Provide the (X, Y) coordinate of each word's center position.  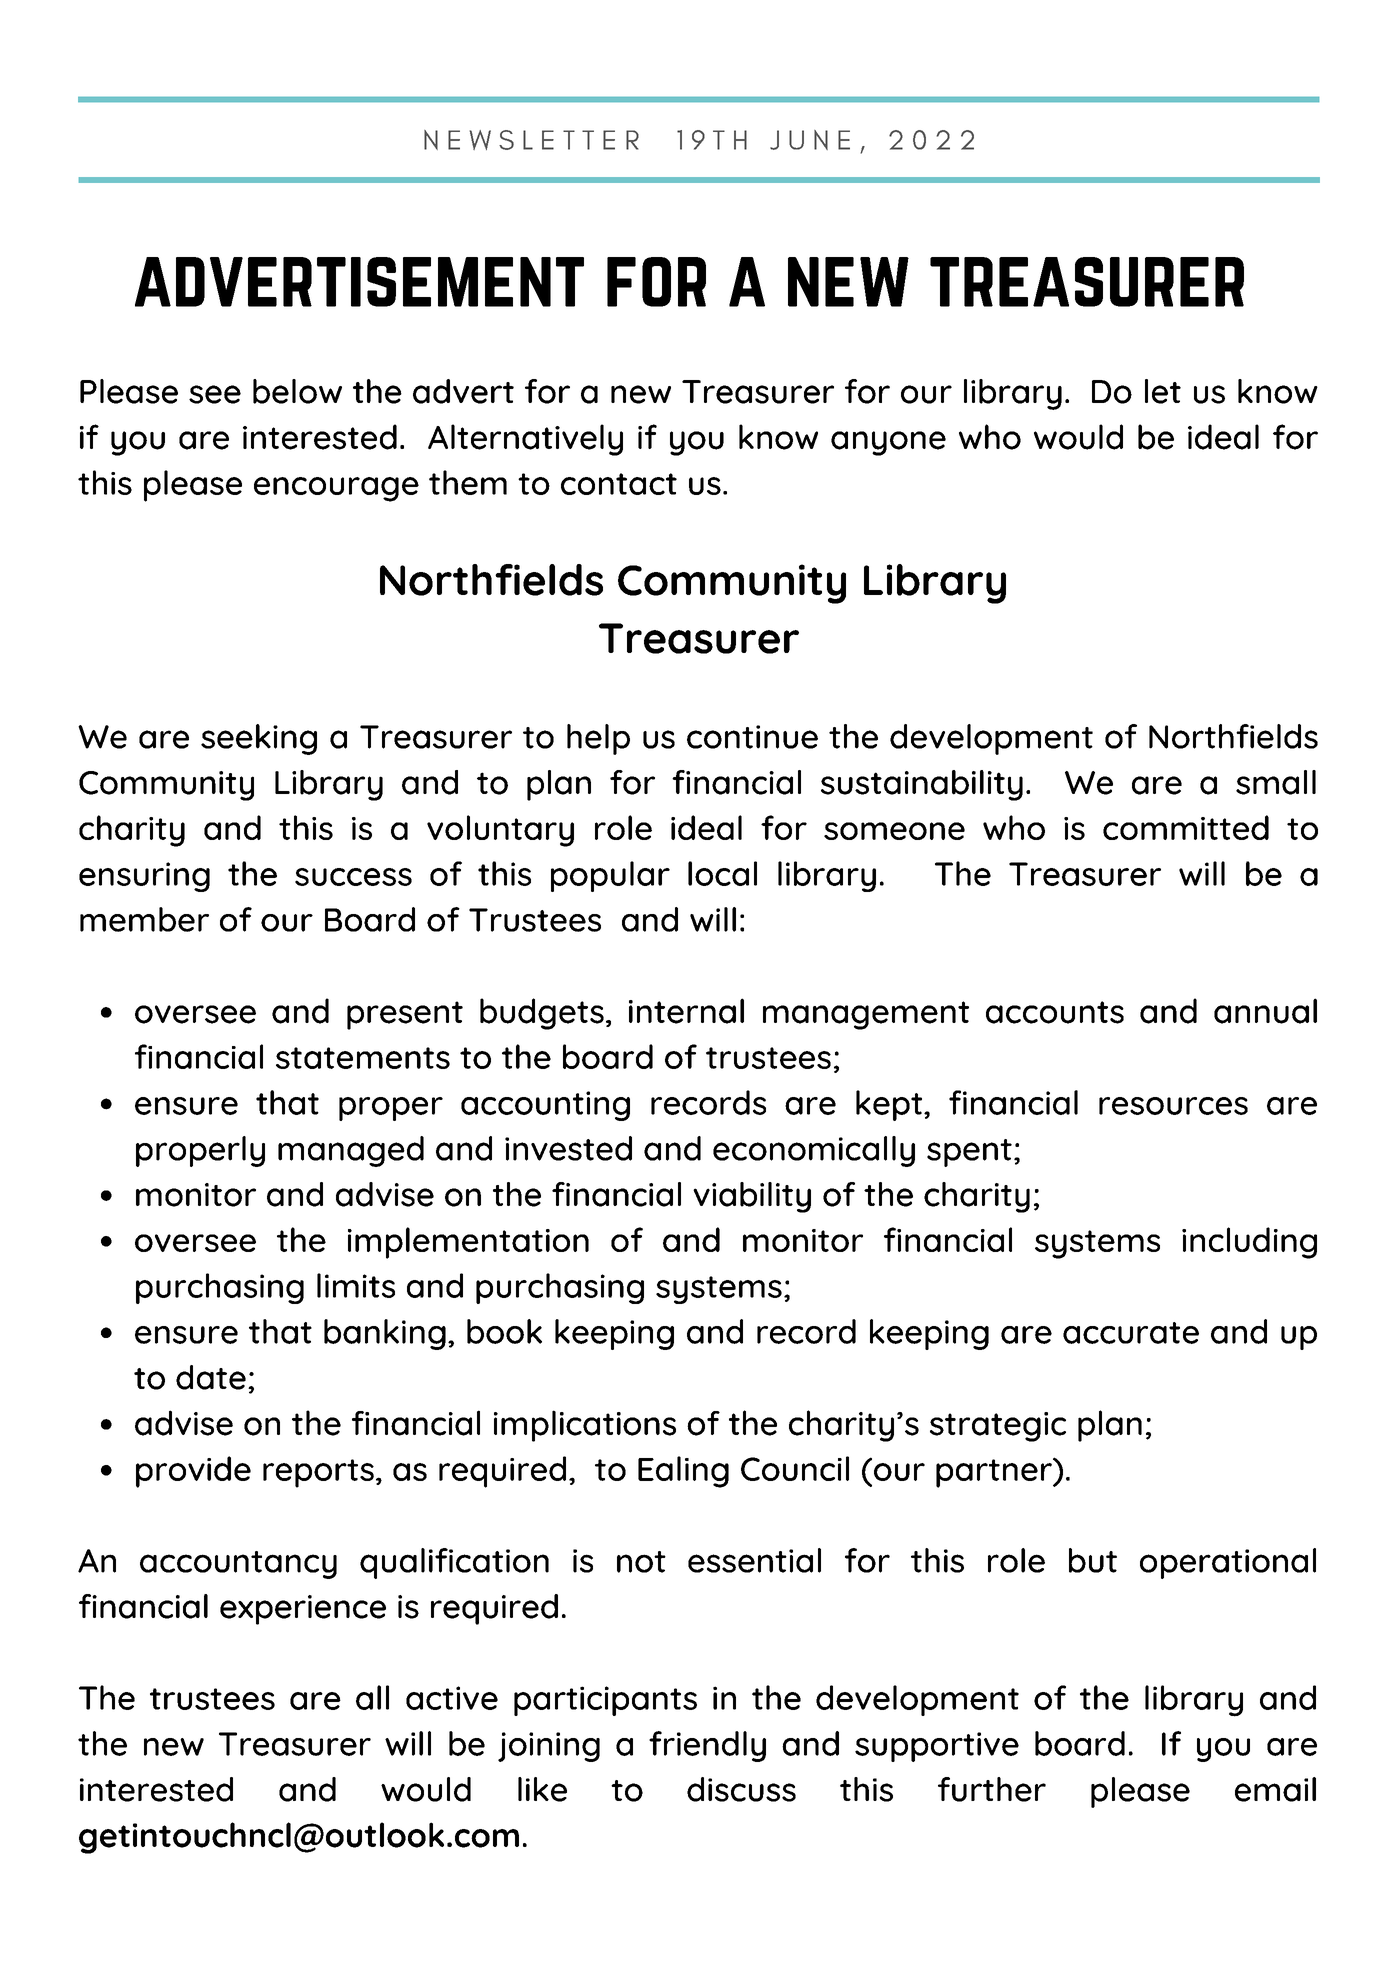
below (297, 391)
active (452, 1698)
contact (619, 484)
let (1163, 391)
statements (363, 1058)
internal (686, 1011)
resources (1173, 1106)
